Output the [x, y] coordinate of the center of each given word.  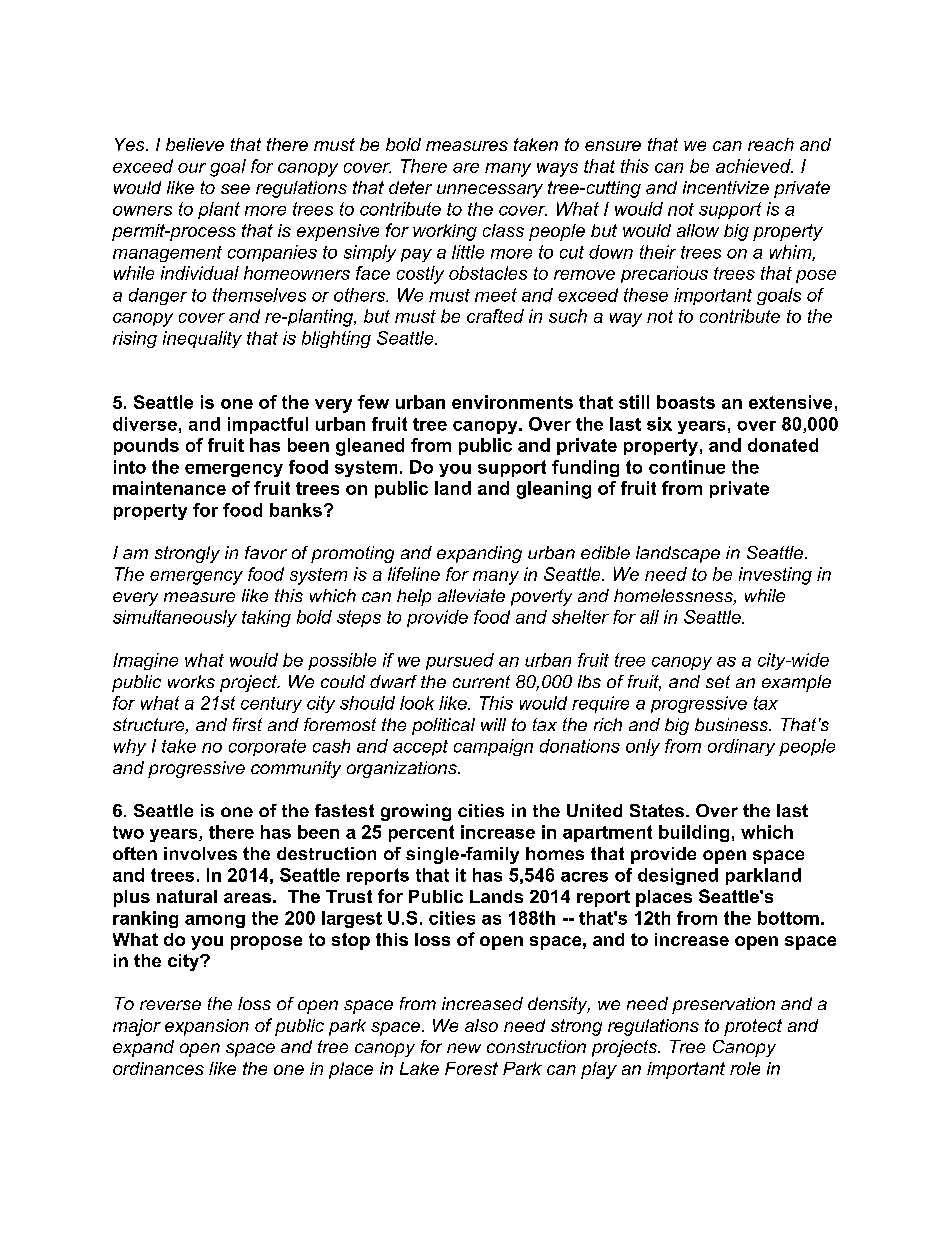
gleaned [370, 447]
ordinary [741, 747]
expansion [207, 1027]
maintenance [169, 488]
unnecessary [490, 191]
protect [753, 1027]
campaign [493, 747]
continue [687, 467]
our [192, 168]
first [247, 724]
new [464, 1048]
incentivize [726, 187]
